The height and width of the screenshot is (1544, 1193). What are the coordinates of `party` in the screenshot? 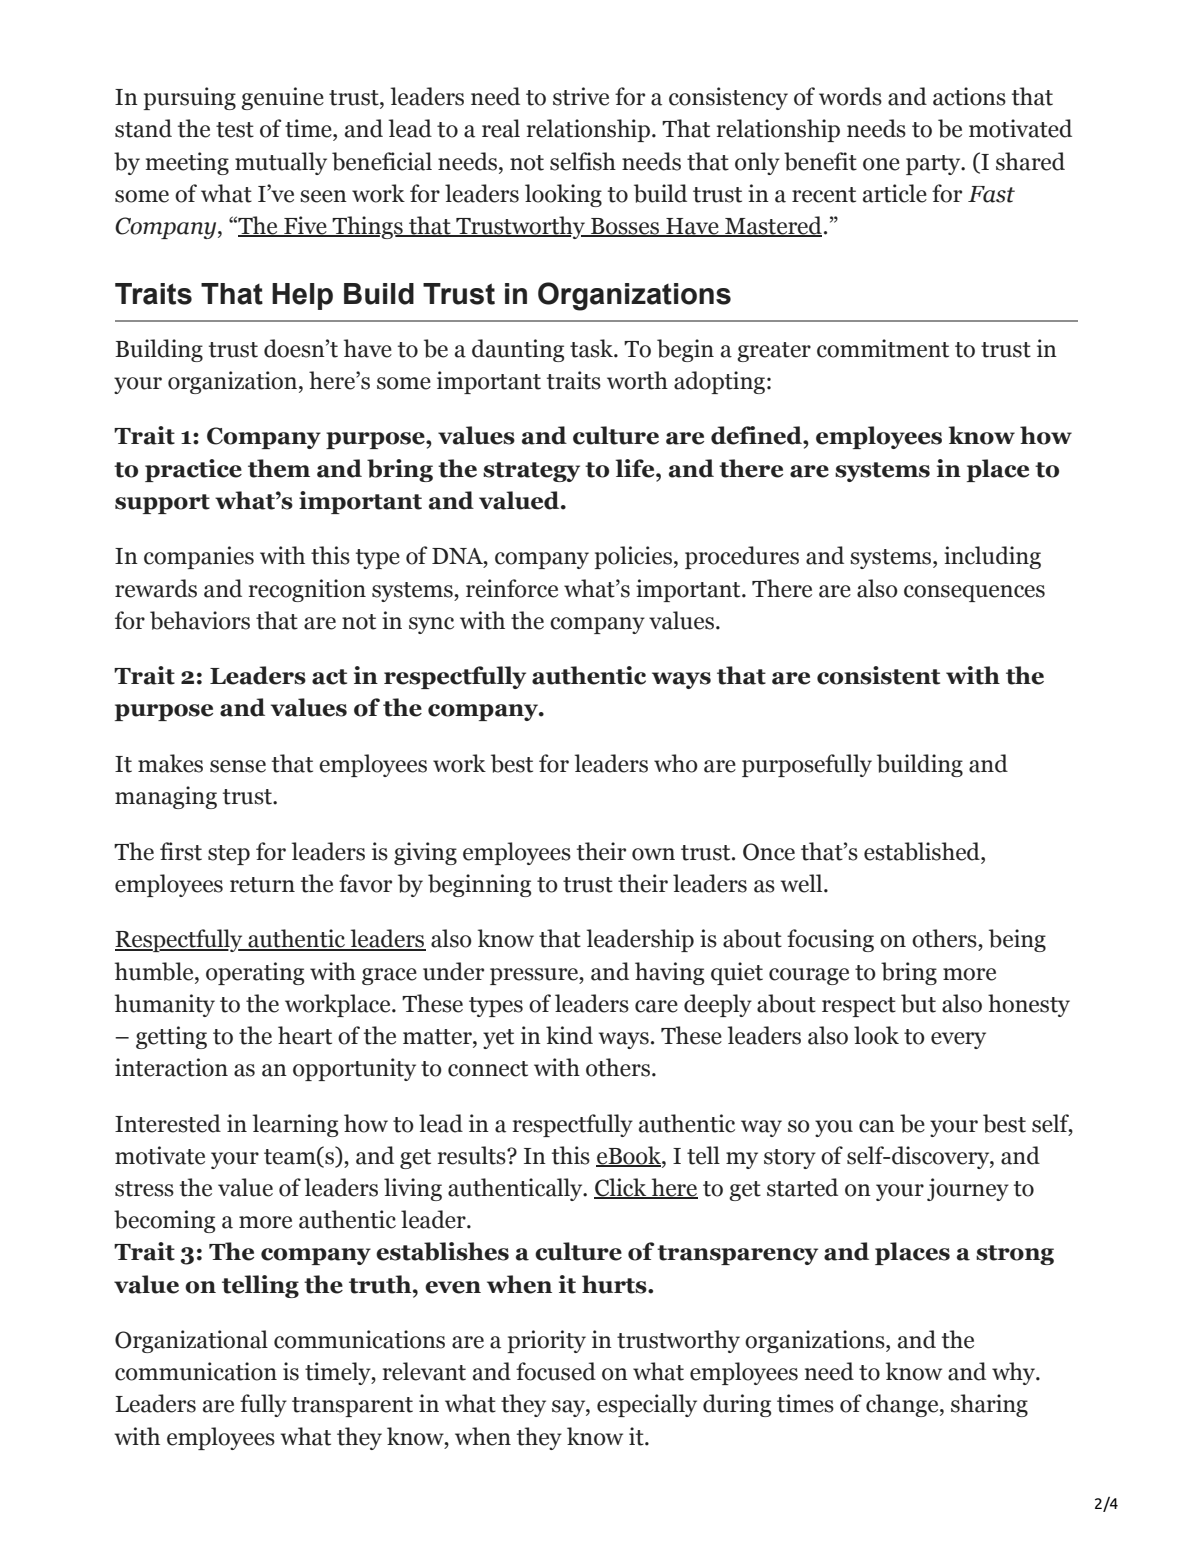 It's located at (934, 165).
